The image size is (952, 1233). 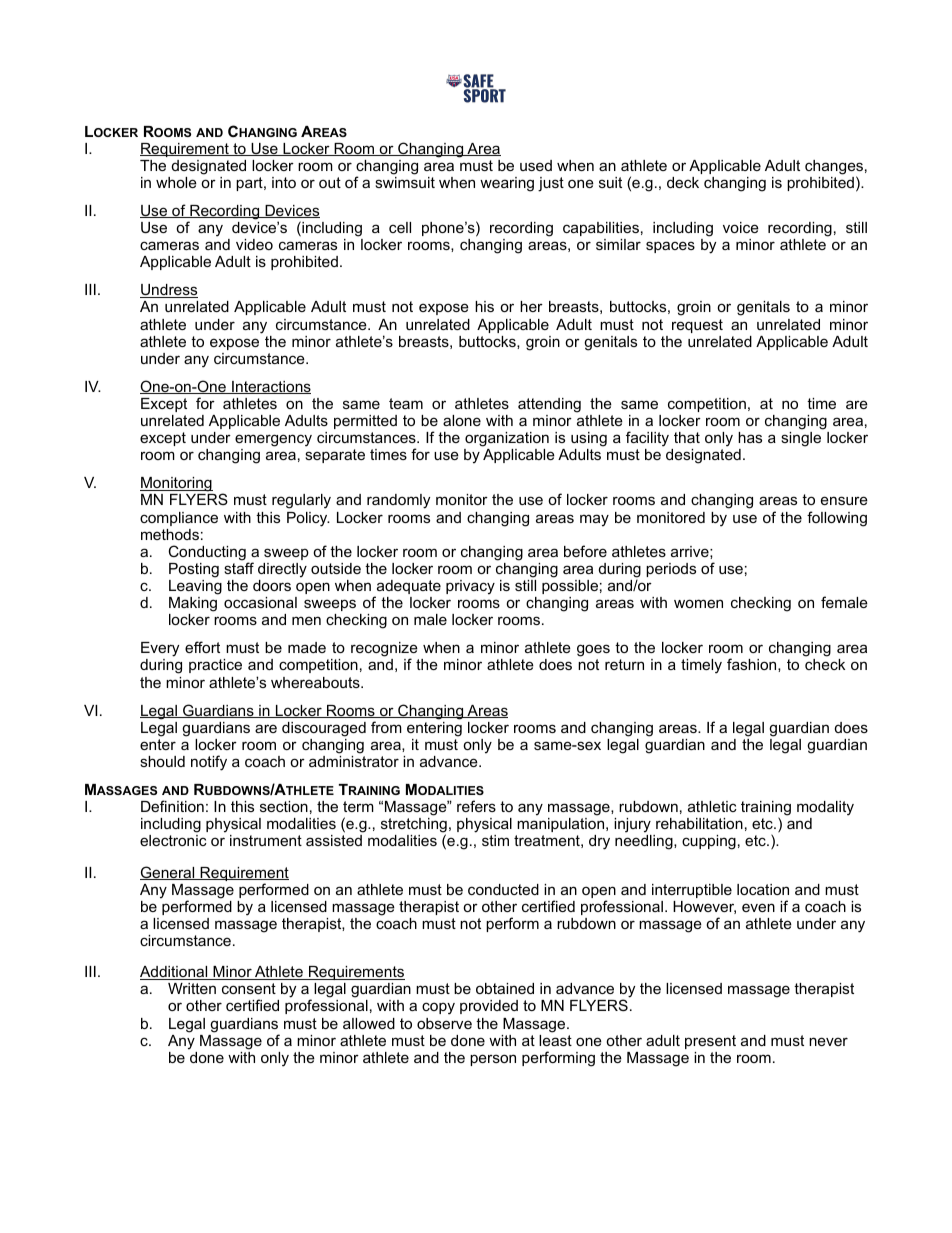 What do you see at coordinates (741, 227) in the page?
I see `voice` at bounding box center [741, 227].
